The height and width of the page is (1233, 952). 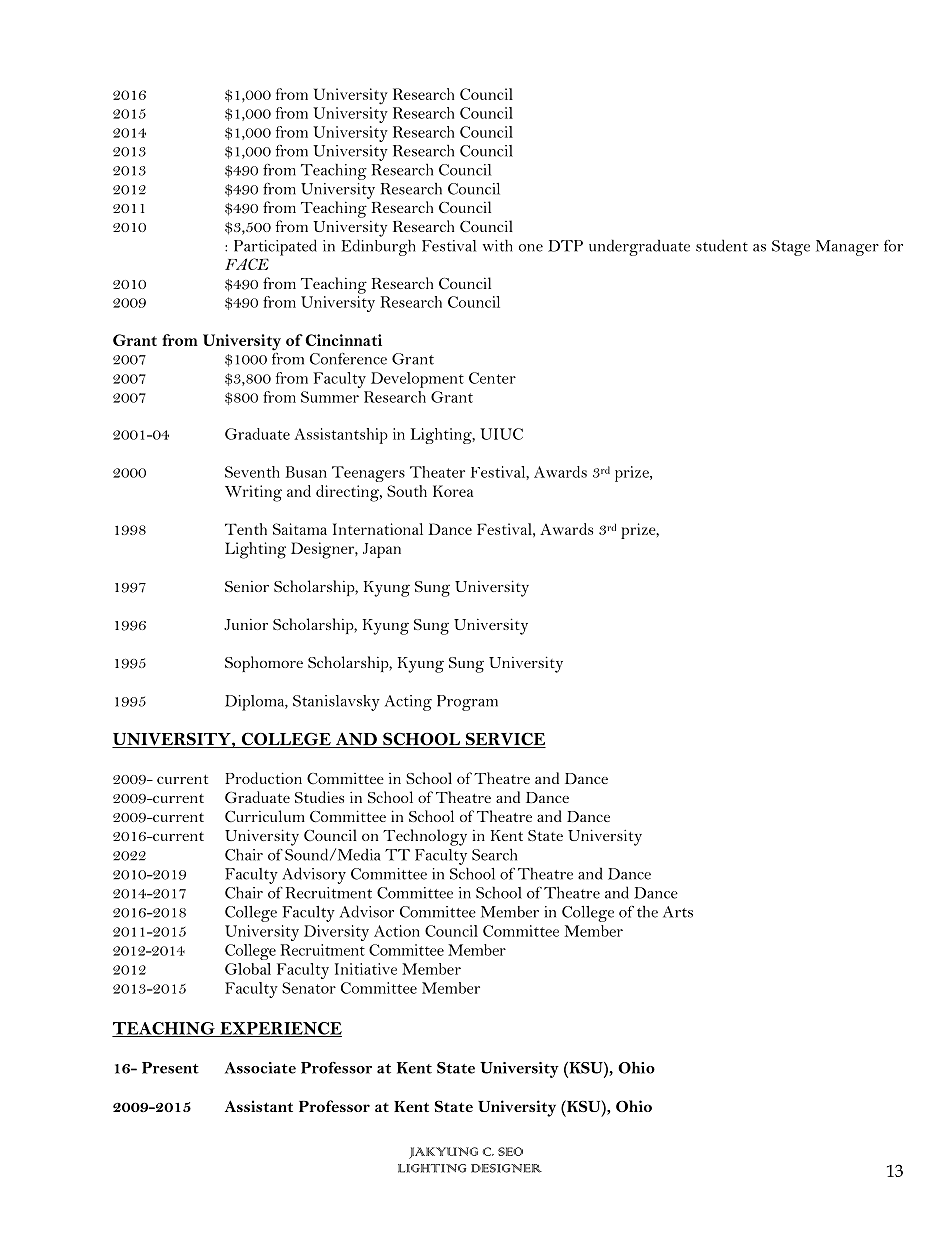 I want to click on Korea, so click(x=453, y=491).
